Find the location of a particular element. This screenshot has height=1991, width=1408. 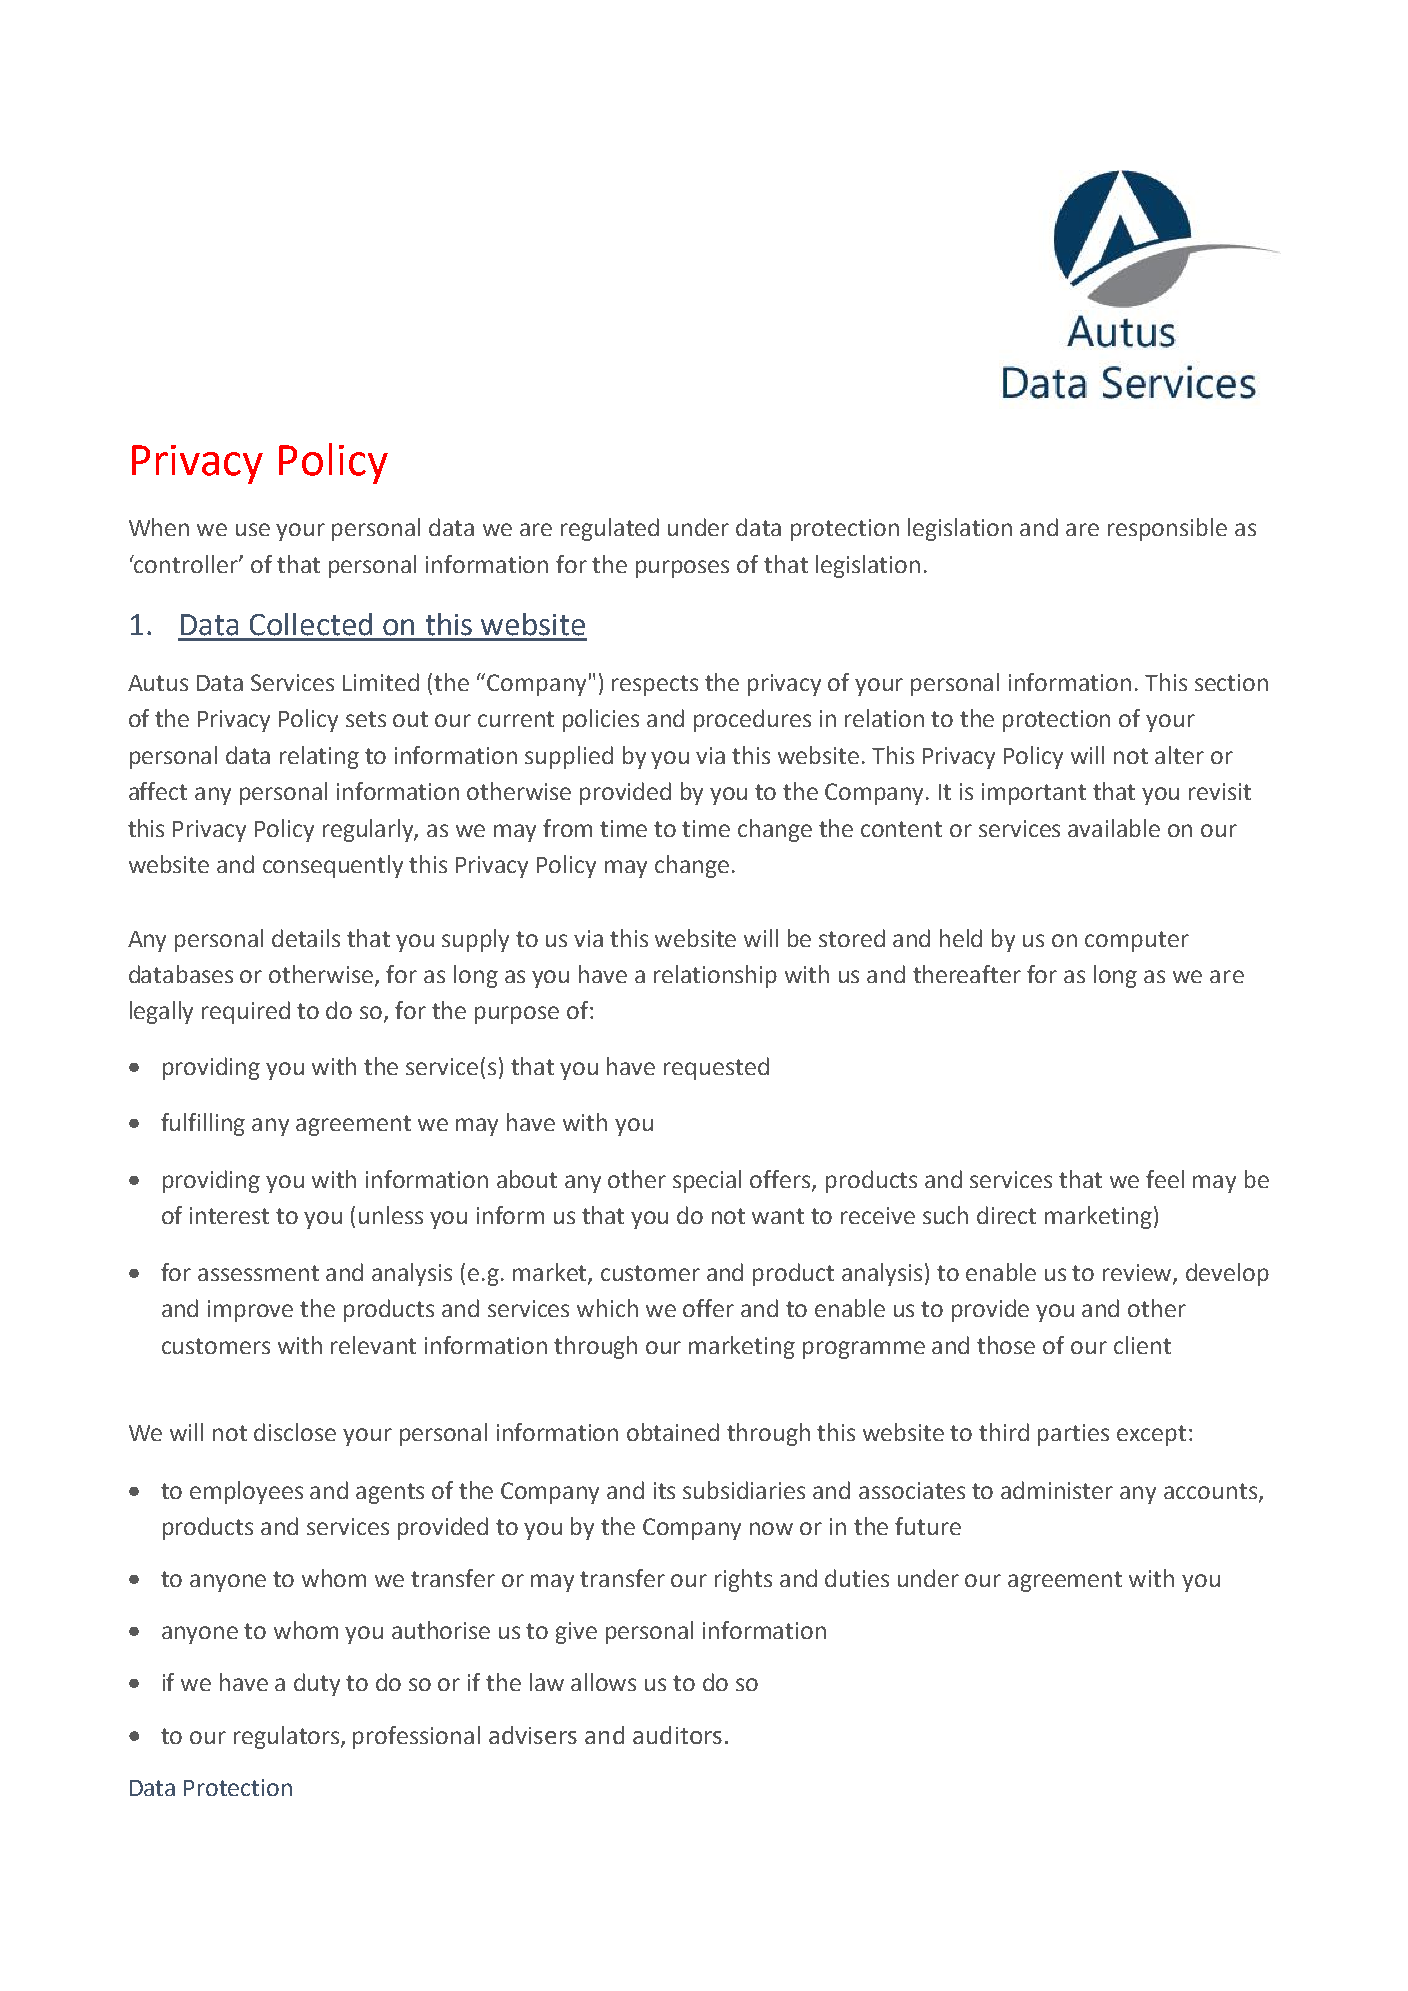

available is located at coordinates (1114, 828).
